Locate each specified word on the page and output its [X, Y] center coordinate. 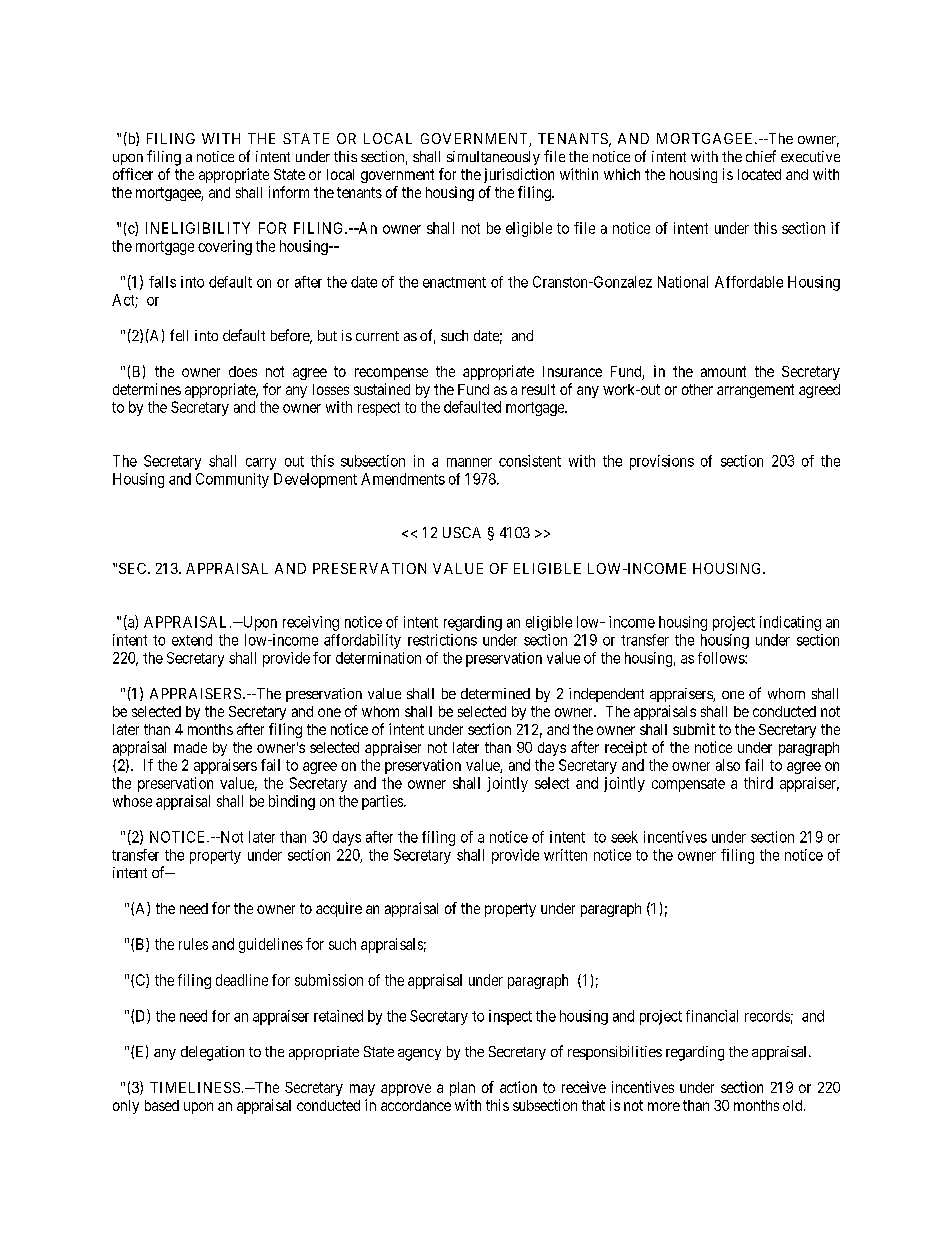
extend [192, 640]
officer [133, 174]
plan [462, 1089]
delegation [212, 1053]
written [565, 855]
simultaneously [493, 158]
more [664, 1106]
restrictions [442, 640]
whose [132, 801]
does [243, 371]
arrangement [755, 391]
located [759, 174]
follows [722, 658]
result [538, 389]
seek [624, 837]
